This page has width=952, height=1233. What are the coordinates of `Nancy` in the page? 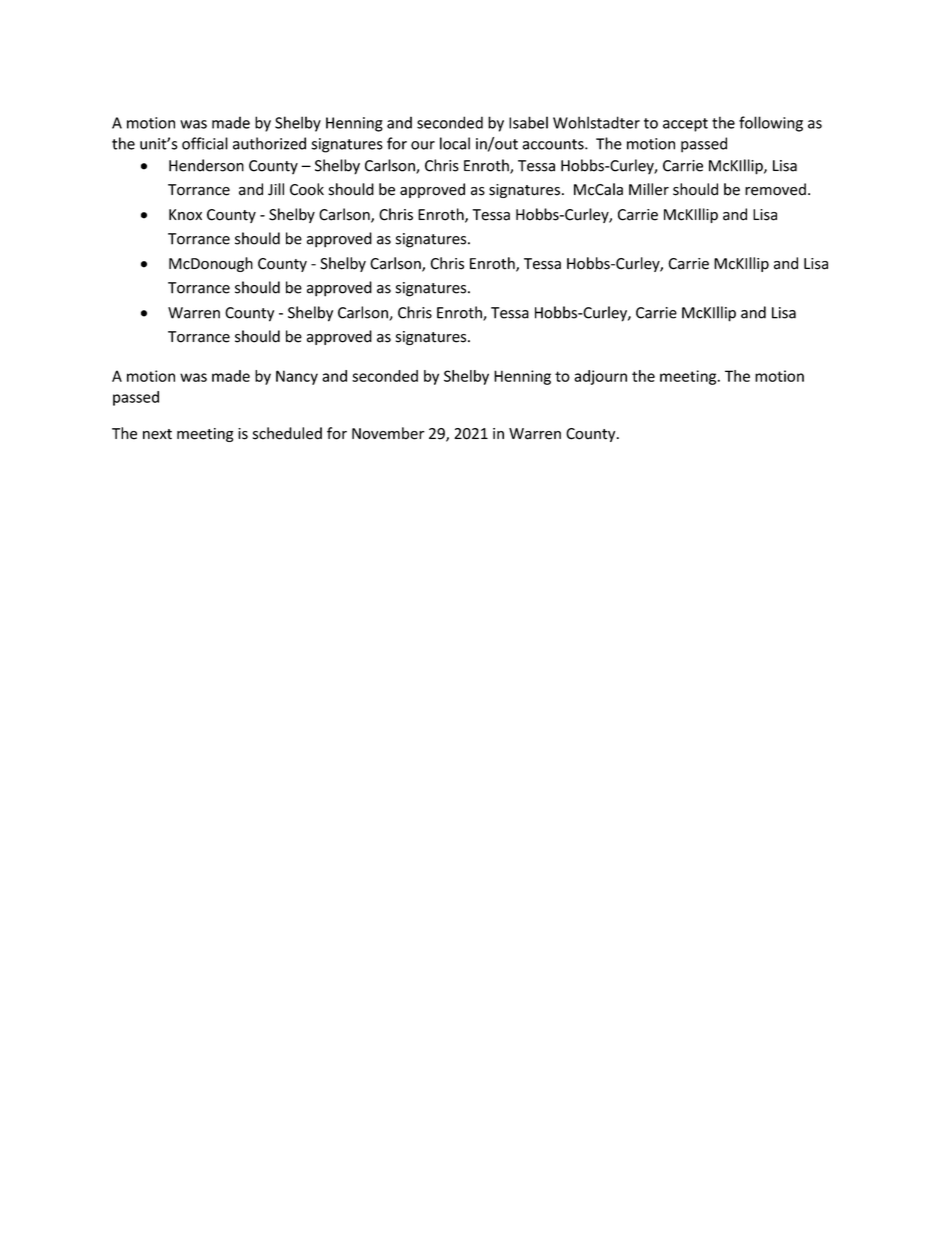 It's located at (297, 377).
